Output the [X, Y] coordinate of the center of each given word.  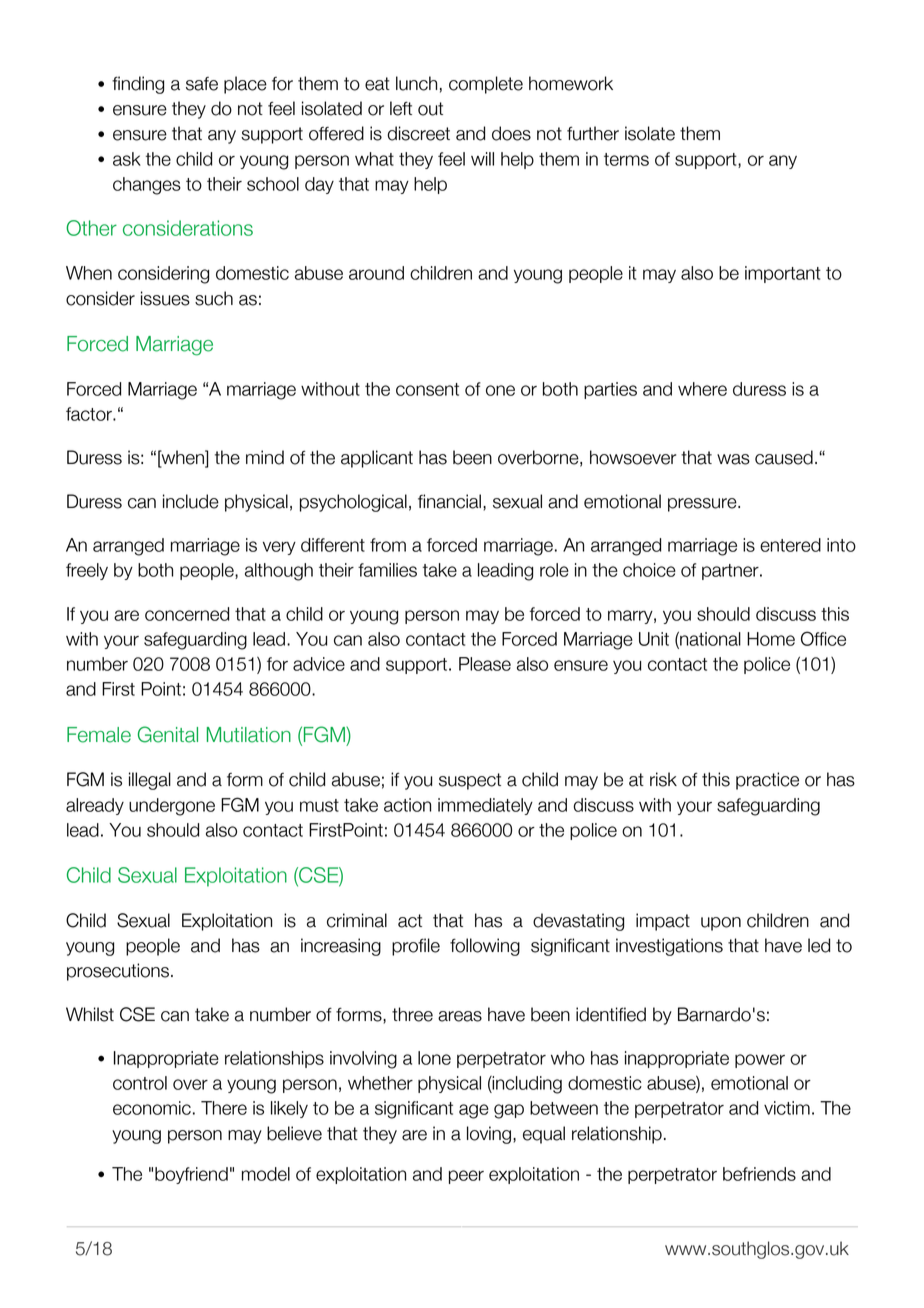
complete [486, 85]
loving [489, 1135]
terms [626, 159]
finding [138, 85]
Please [485, 664]
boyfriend [191, 1175]
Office [823, 638]
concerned [187, 614]
